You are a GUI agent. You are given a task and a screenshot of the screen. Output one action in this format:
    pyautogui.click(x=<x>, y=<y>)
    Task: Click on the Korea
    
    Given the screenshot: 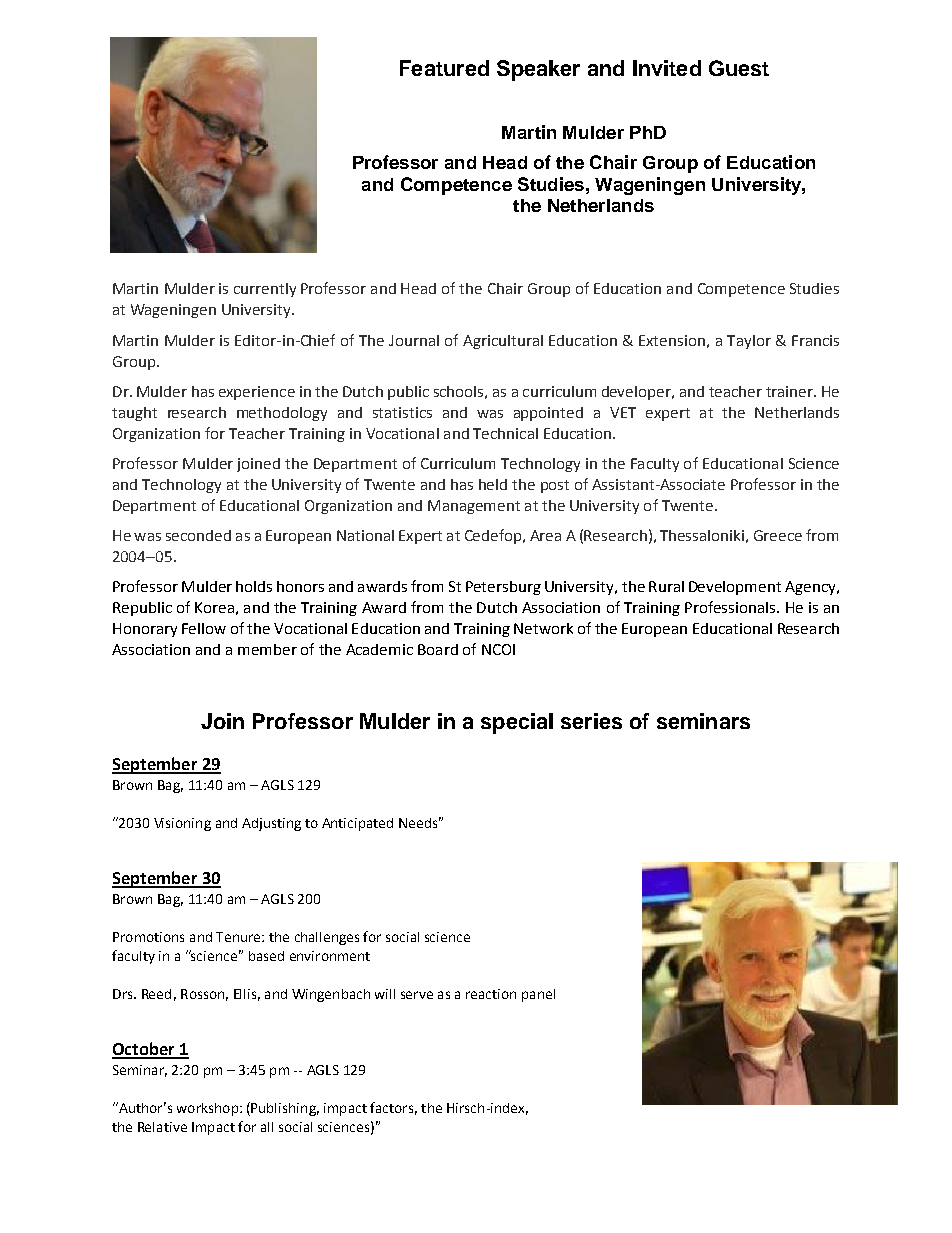 What is the action you would take?
    pyautogui.click(x=214, y=607)
